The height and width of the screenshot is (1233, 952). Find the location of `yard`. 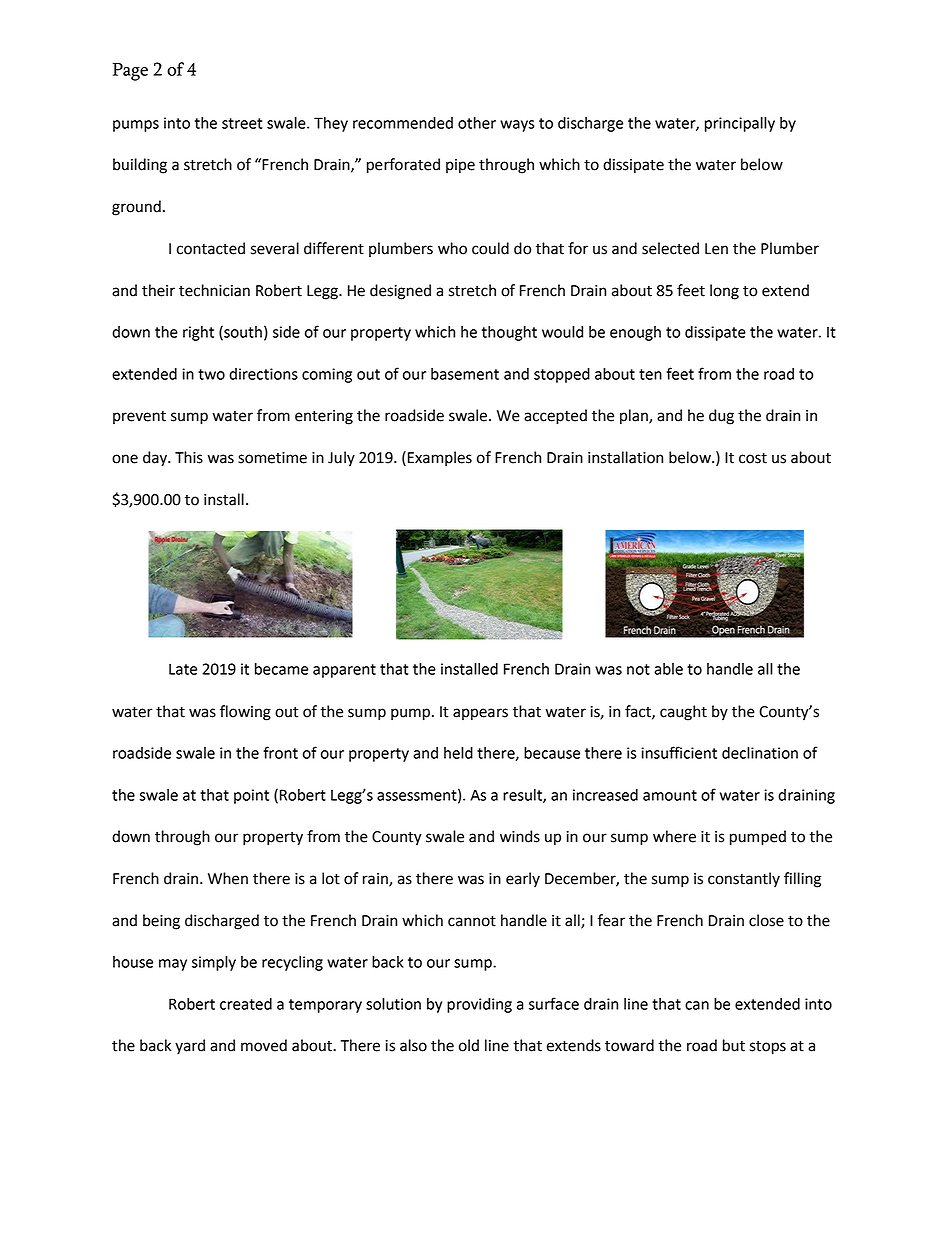

yard is located at coordinates (190, 1047).
